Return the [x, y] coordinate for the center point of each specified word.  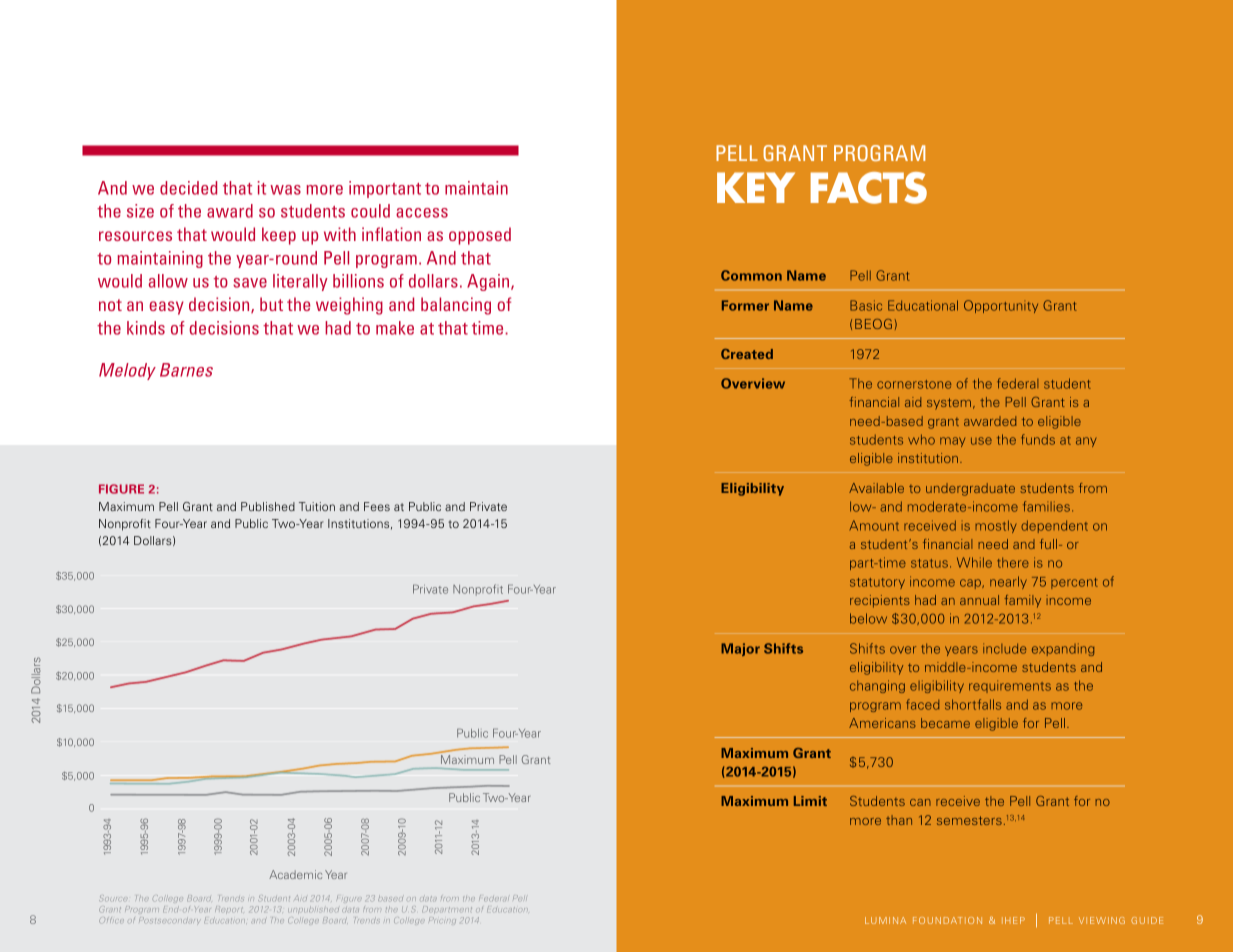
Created [747, 354]
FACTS [868, 188]
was [285, 190]
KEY [756, 187]
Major [740, 649]
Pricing [442, 920]
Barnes [186, 370]
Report [229, 909]
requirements [1010, 686]
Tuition [317, 506]
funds [1038, 439]
